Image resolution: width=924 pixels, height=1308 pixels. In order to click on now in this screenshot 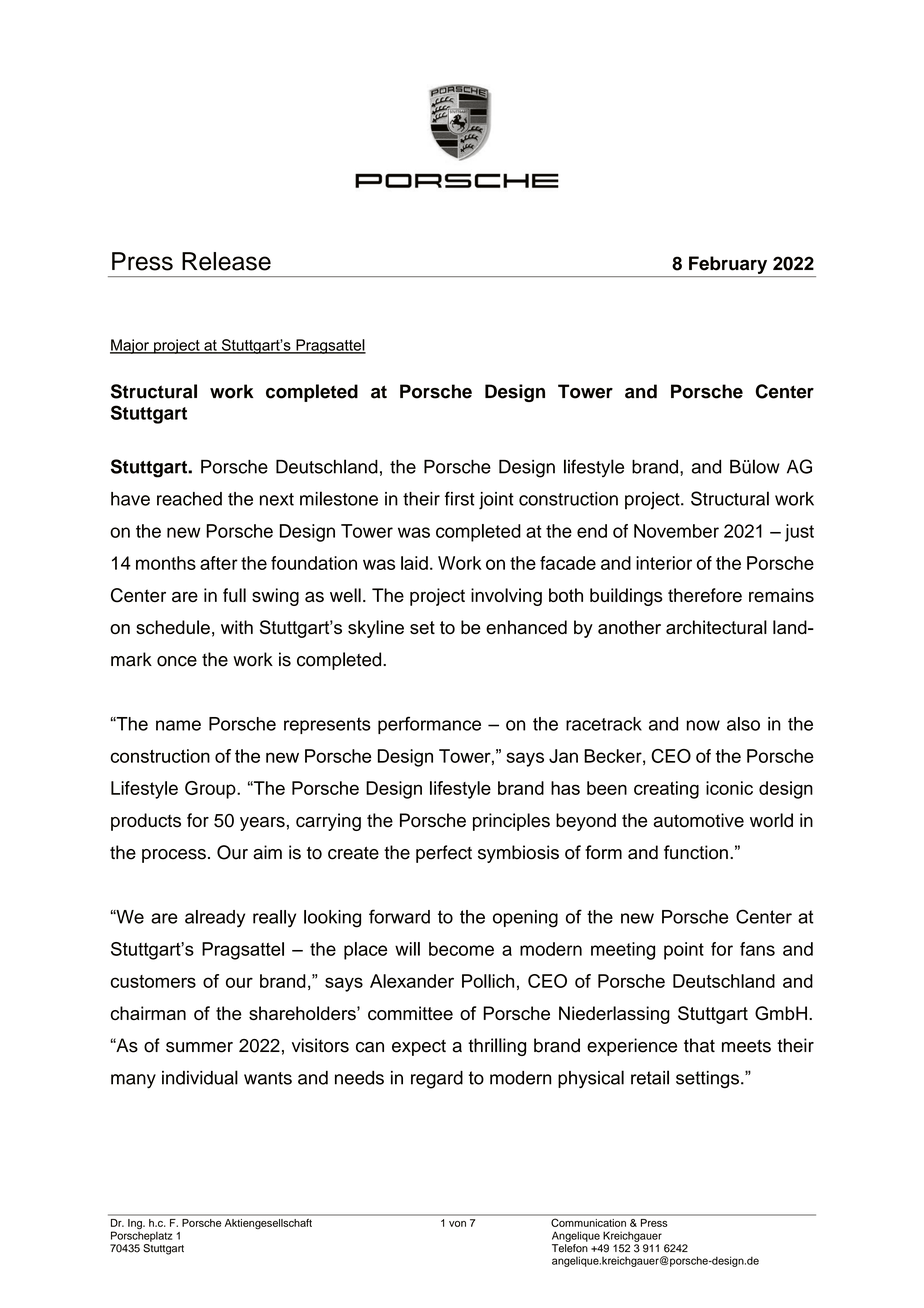, I will do `click(703, 725)`.
